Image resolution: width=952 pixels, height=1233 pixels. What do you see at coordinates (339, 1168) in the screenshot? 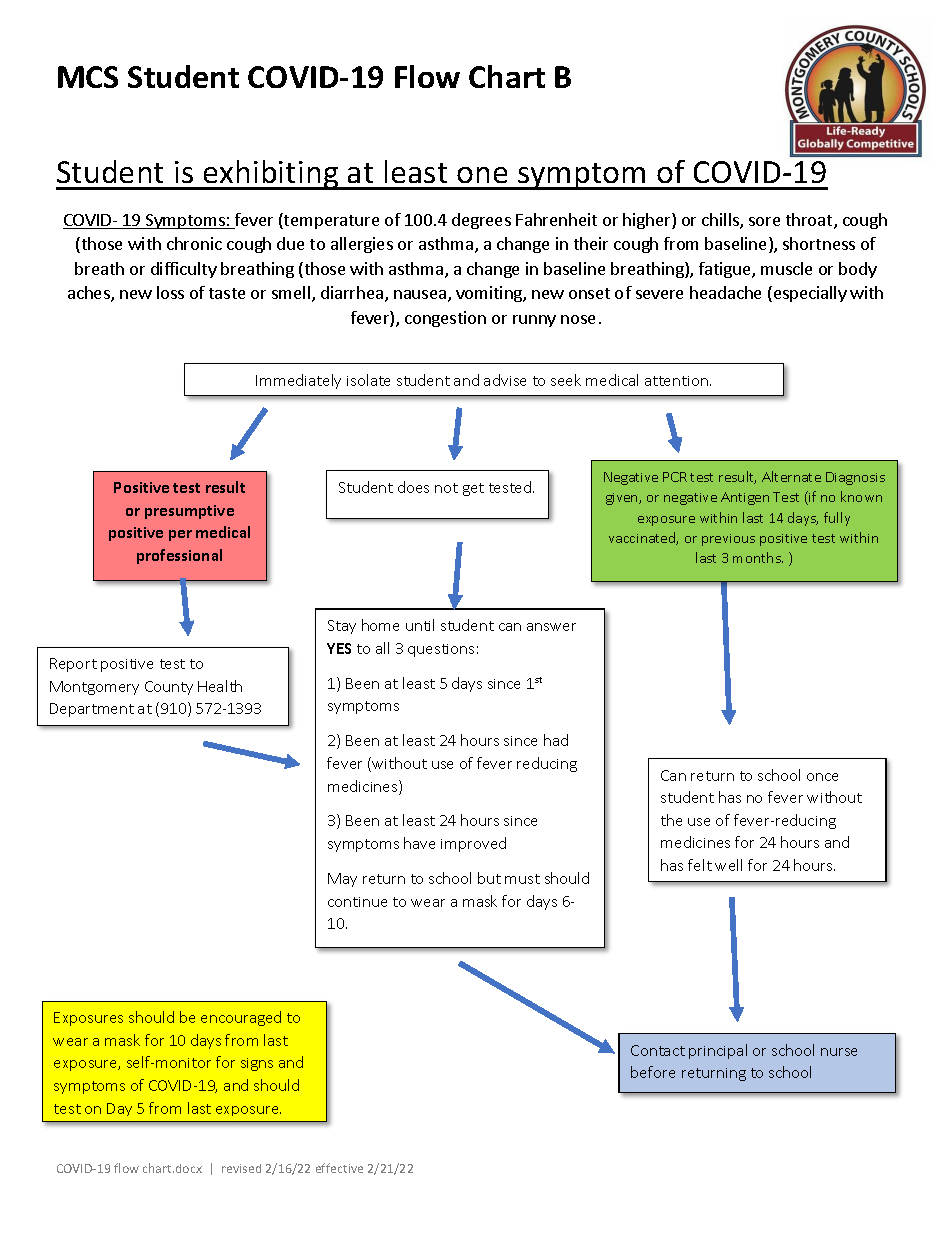
I see `effective` at bounding box center [339, 1168].
